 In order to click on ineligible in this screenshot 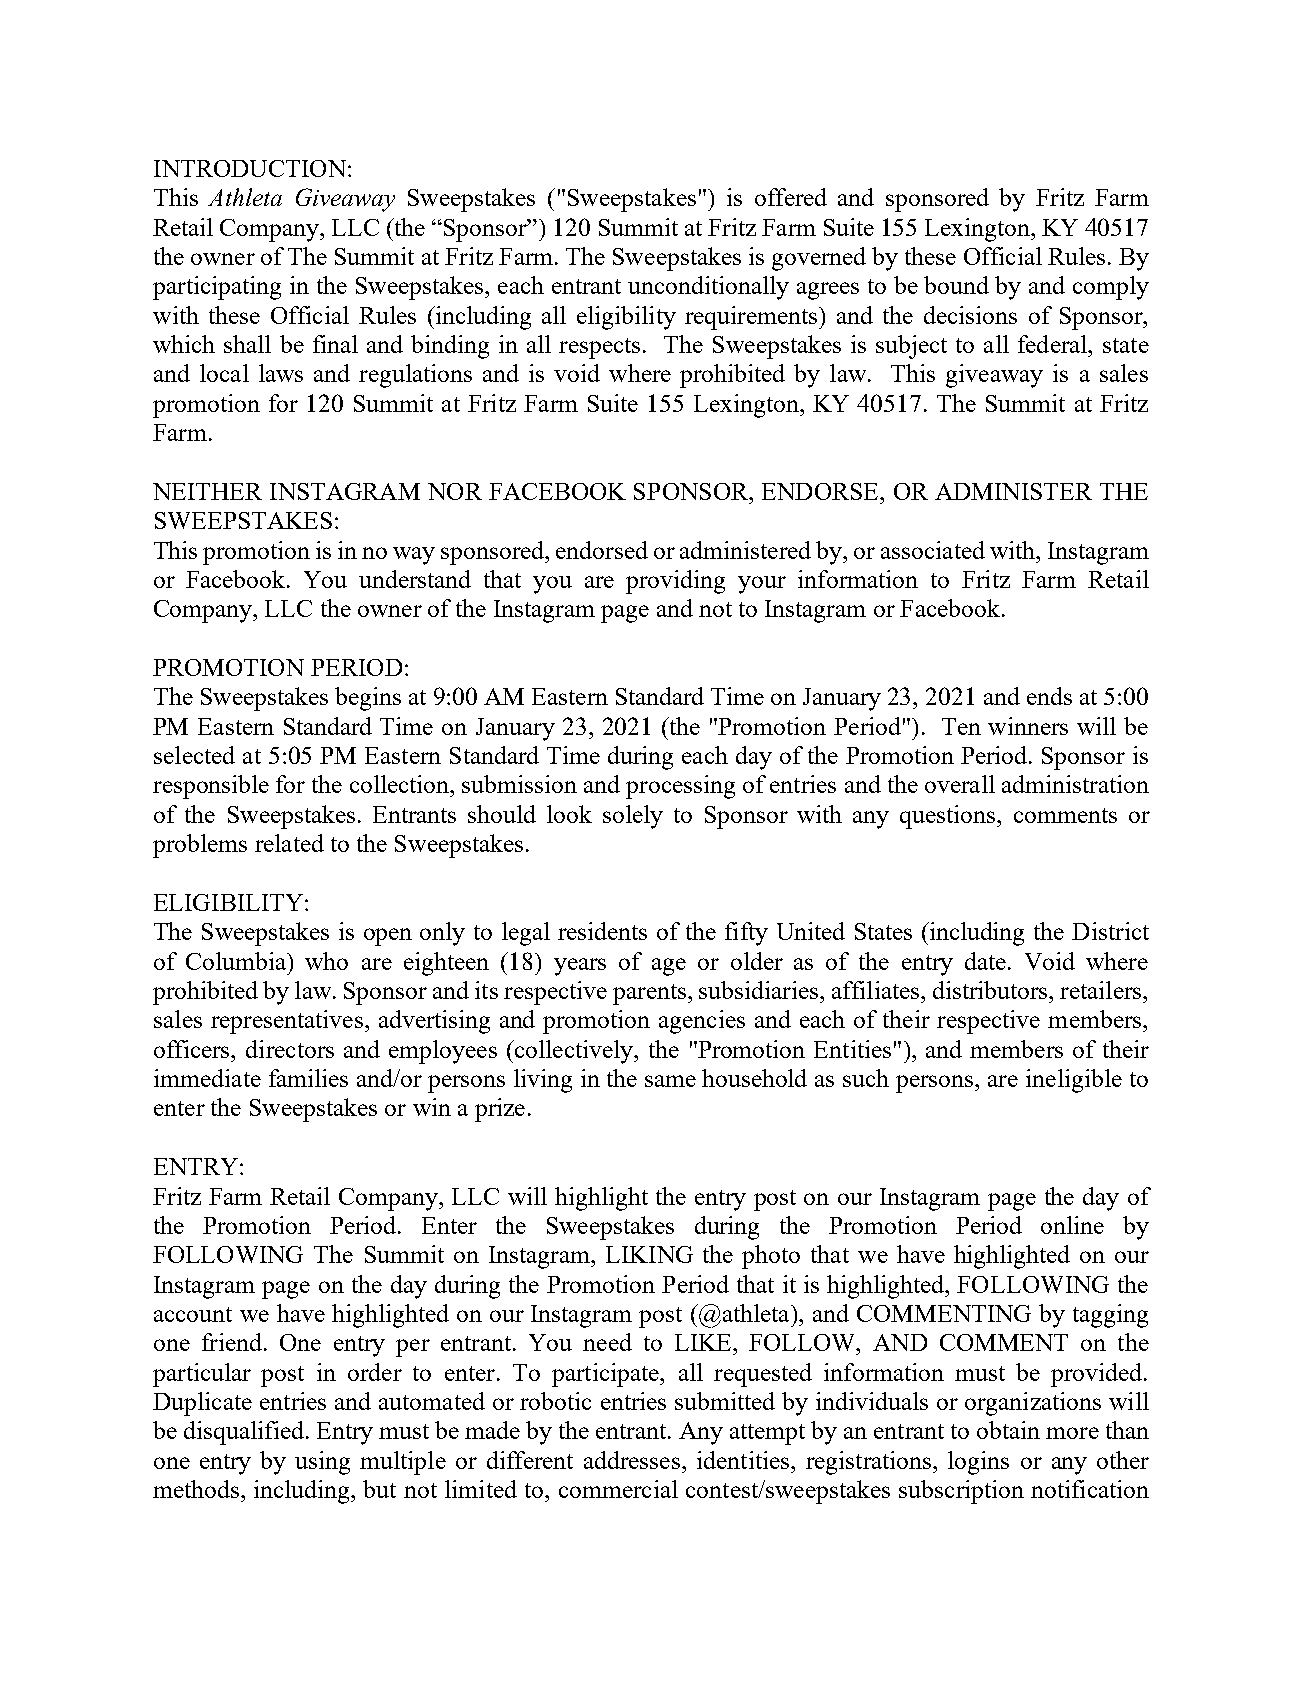, I will do `click(1074, 1081)`.
